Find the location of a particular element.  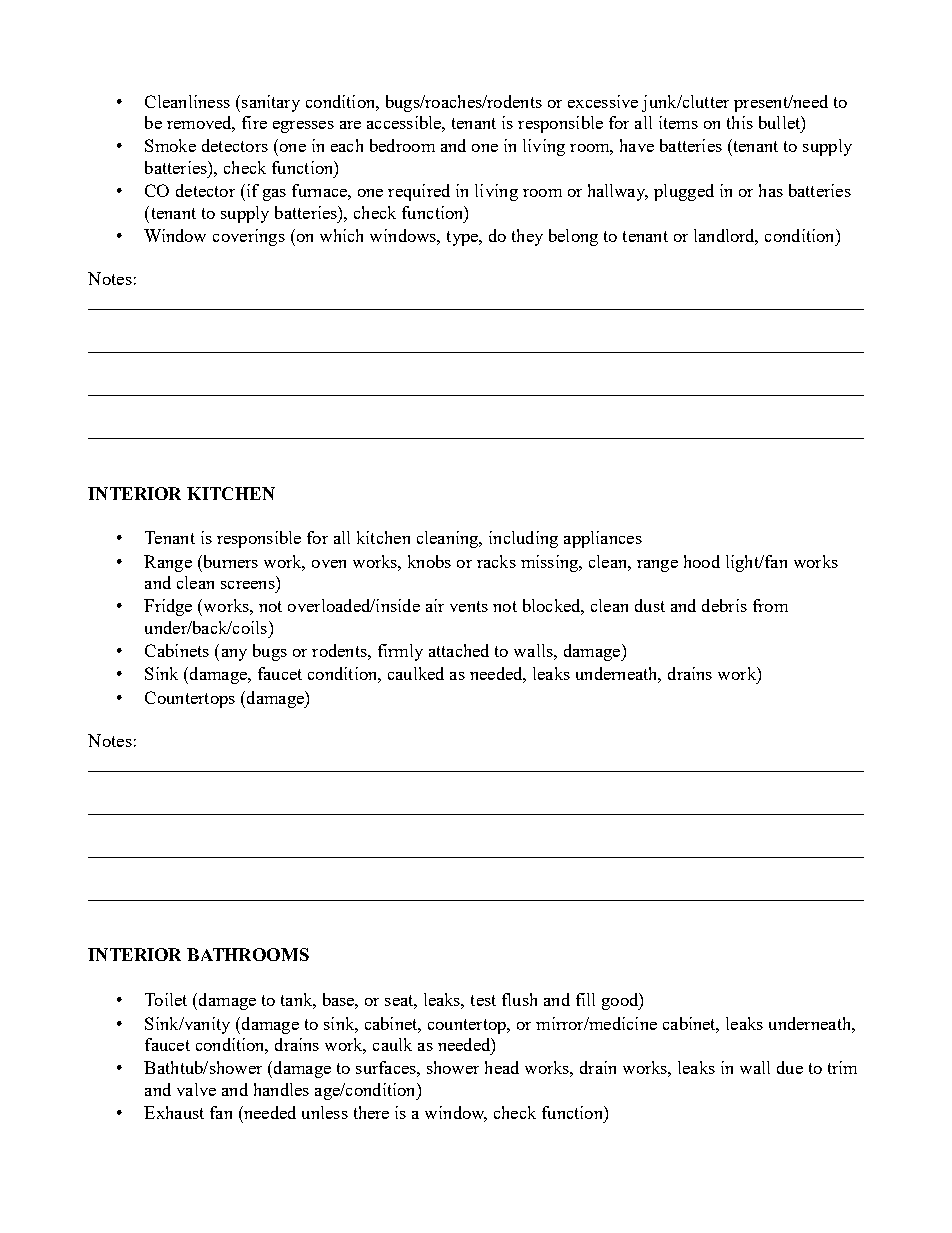

hood is located at coordinates (702, 561).
